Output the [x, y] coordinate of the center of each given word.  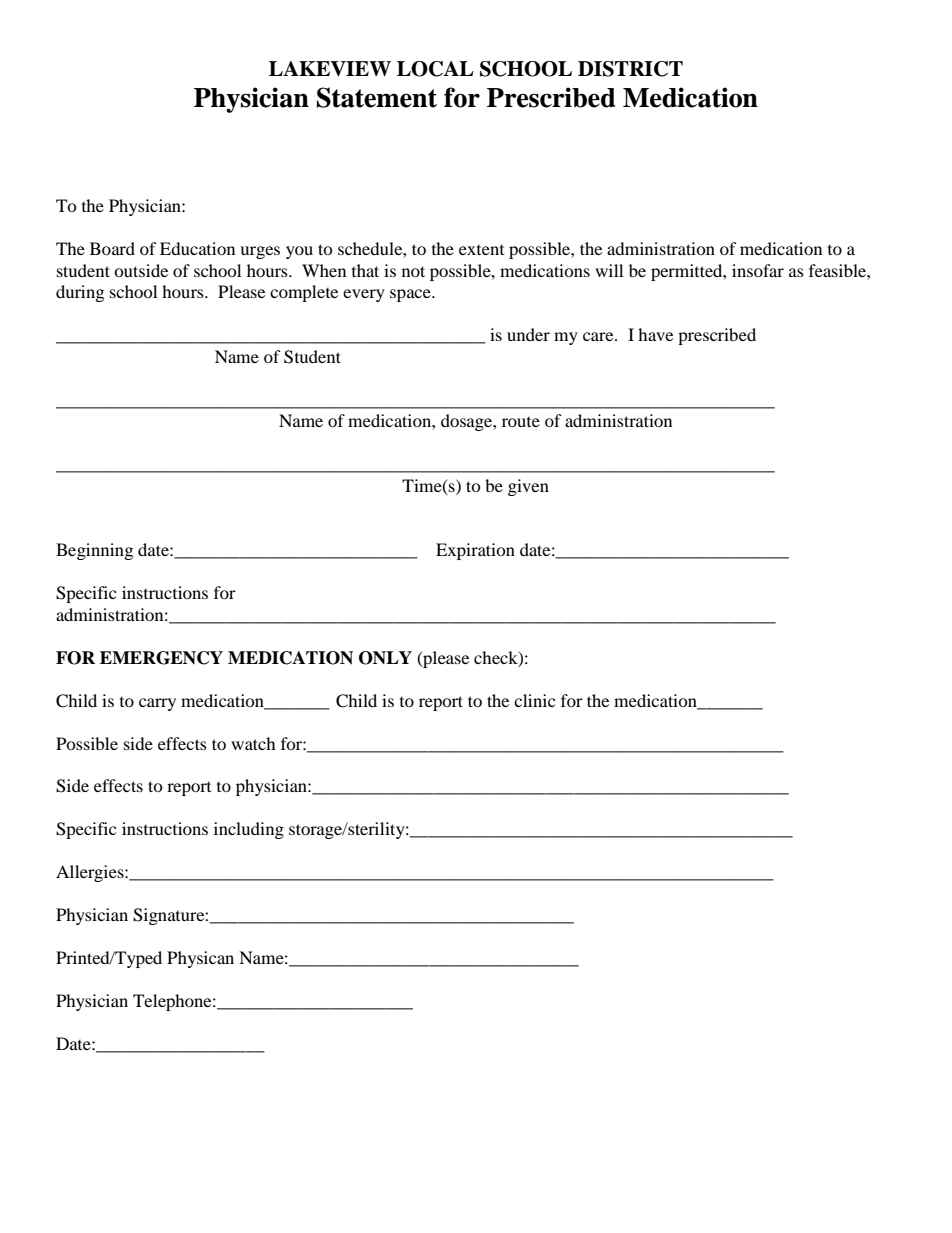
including [249, 830]
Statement [377, 97]
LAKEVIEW [330, 69]
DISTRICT [630, 69]
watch [253, 743]
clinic [534, 700]
